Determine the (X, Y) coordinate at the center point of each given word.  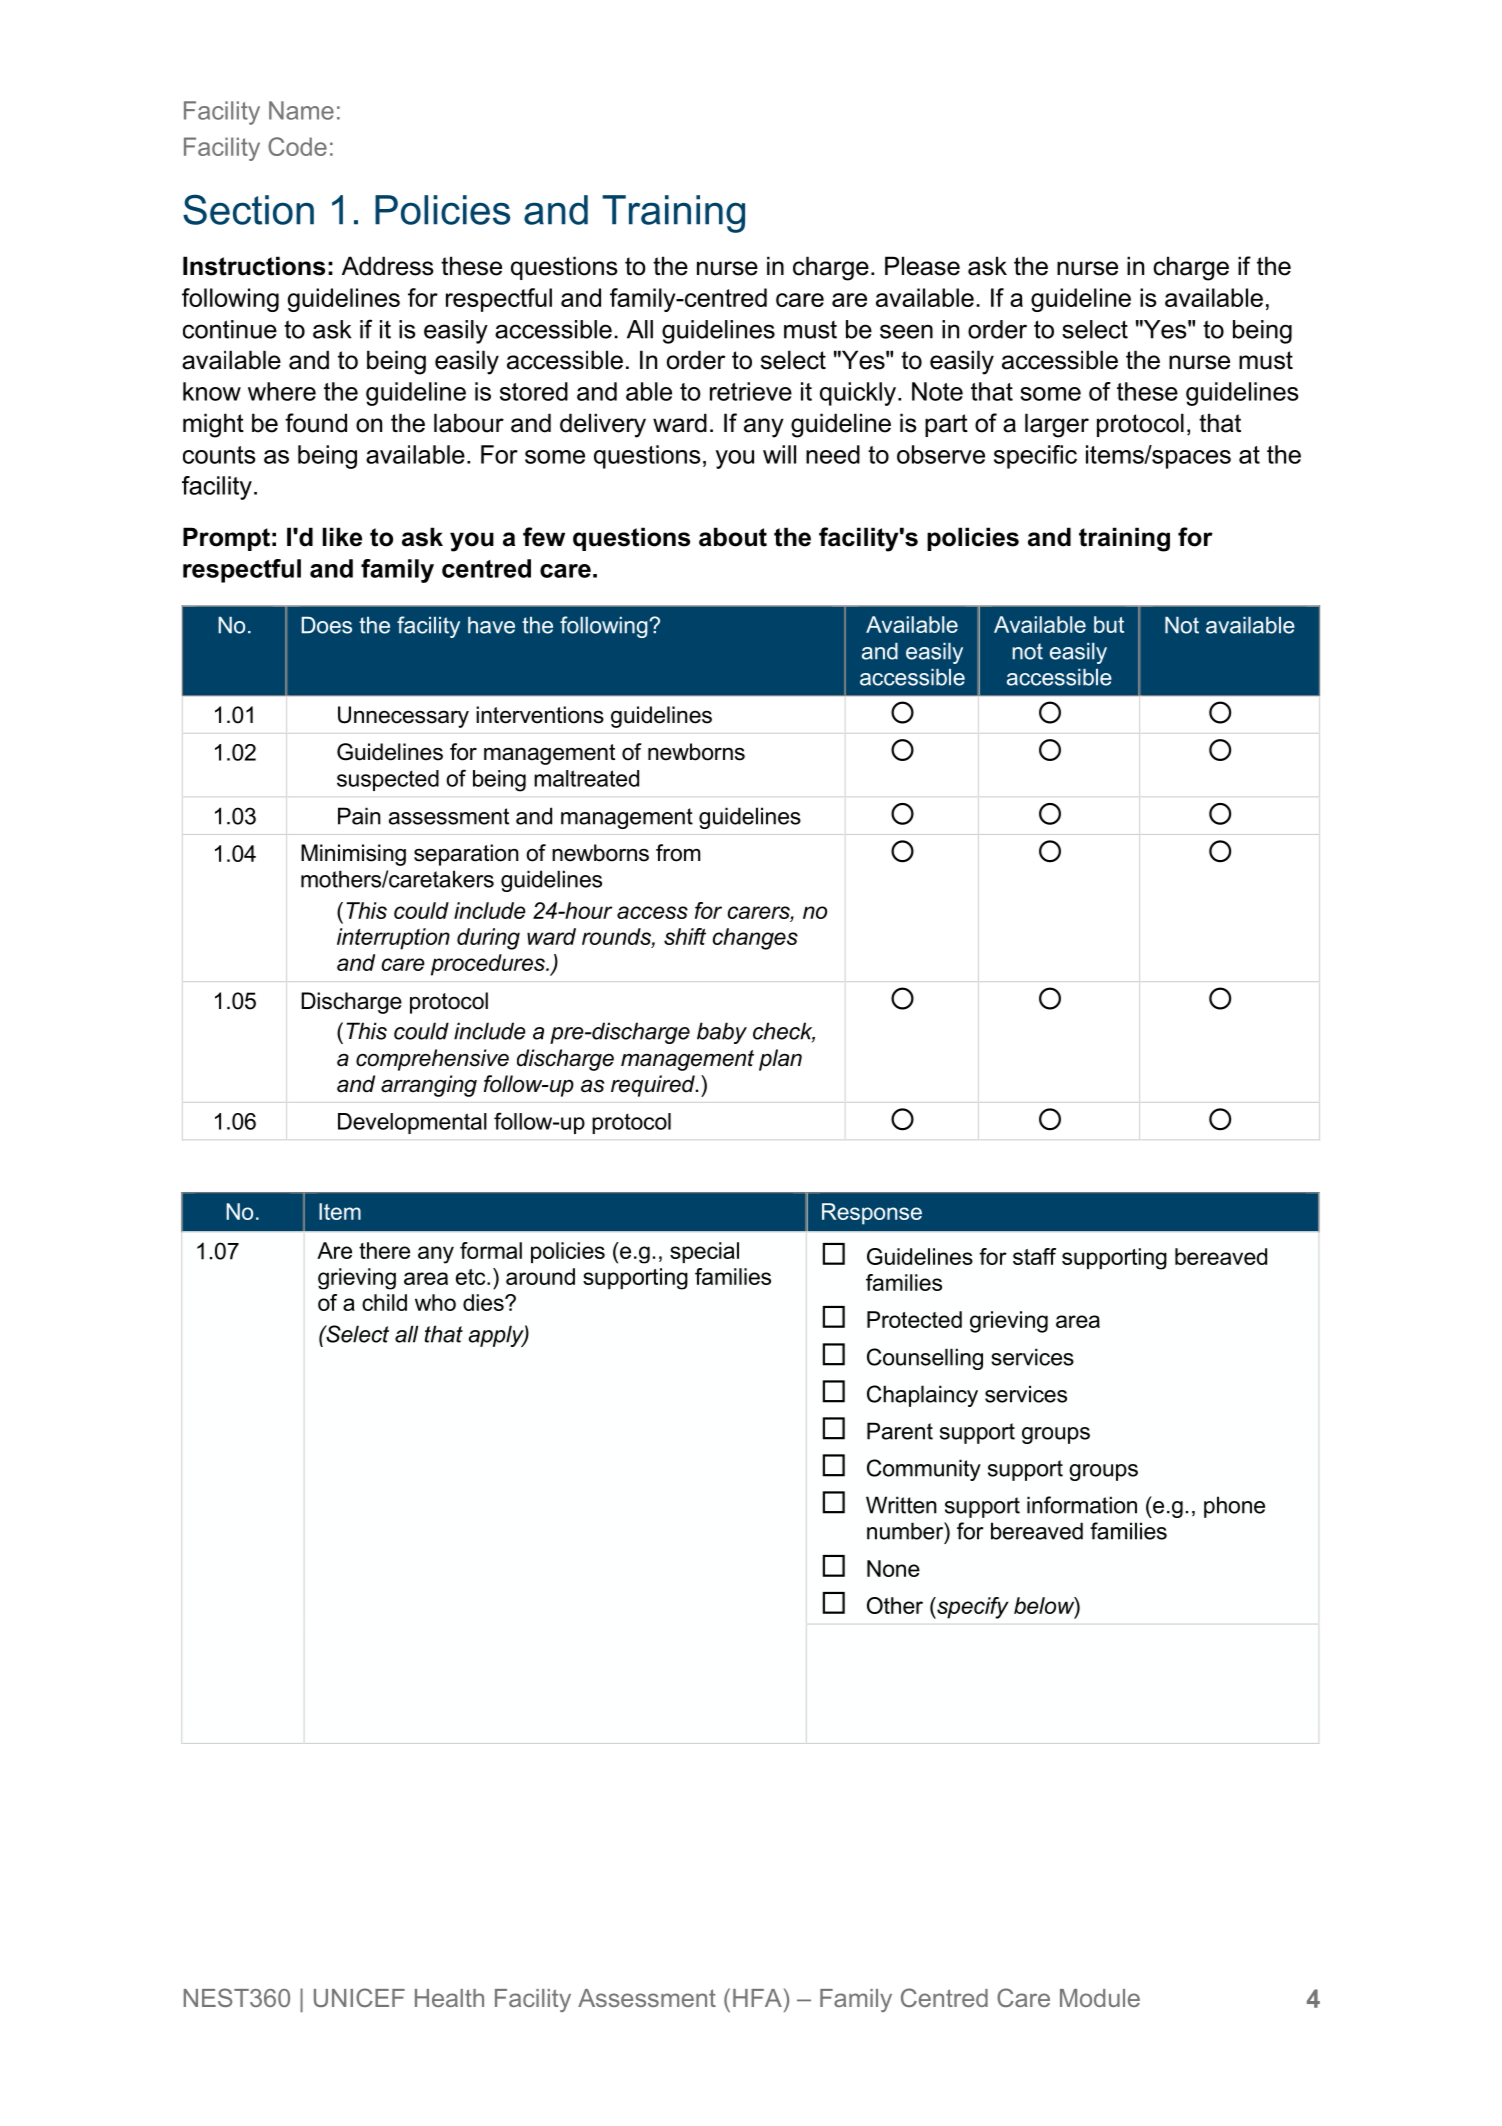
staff (1034, 1256)
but (1109, 624)
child (384, 1302)
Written (901, 1505)
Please (922, 266)
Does (327, 625)
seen (906, 331)
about (733, 537)
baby (722, 1033)
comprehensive (432, 1060)
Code (297, 146)
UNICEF (359, 1997)
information (1082, 1505)
